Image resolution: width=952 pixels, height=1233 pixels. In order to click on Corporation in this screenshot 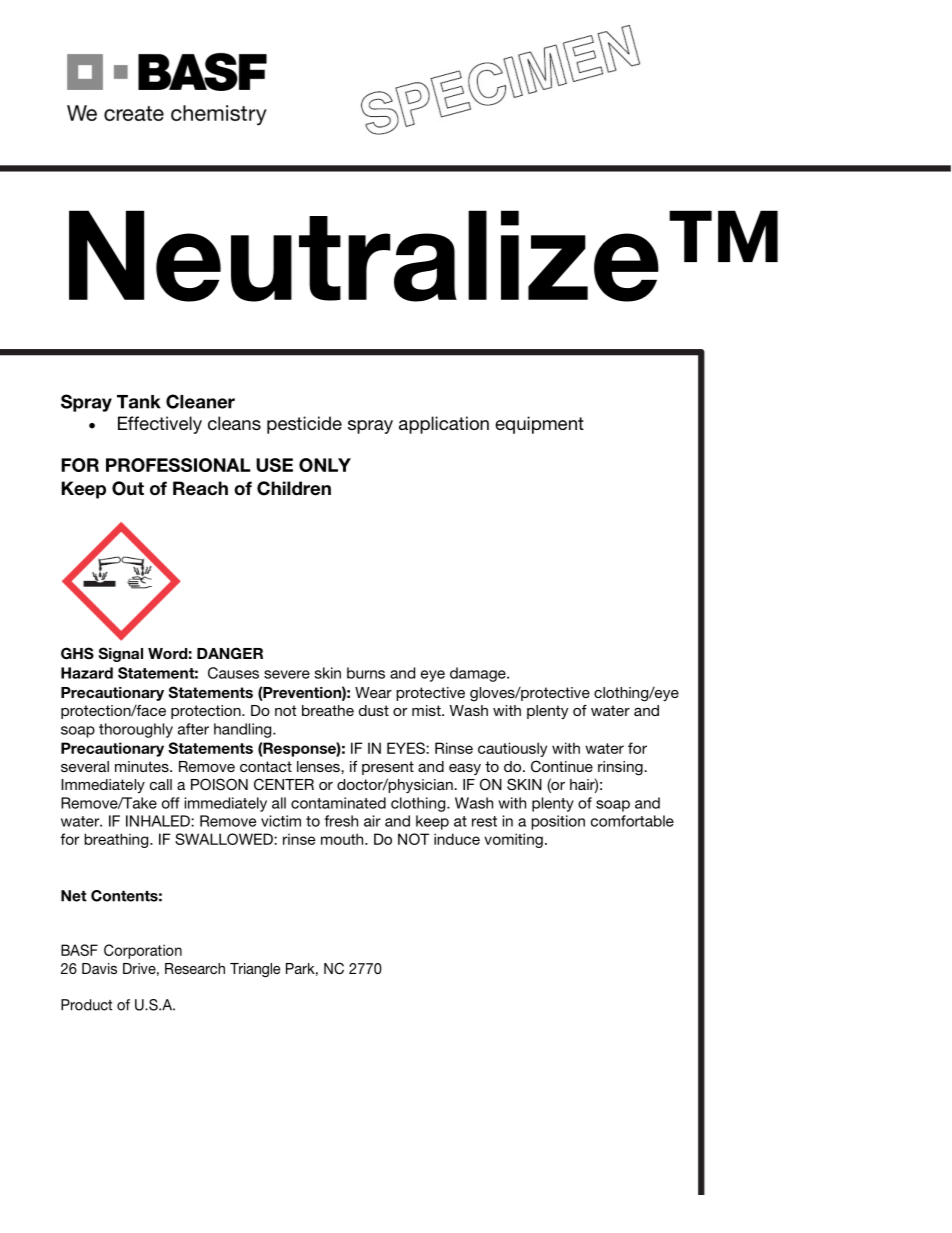, I will do `click(143, 951)`.
